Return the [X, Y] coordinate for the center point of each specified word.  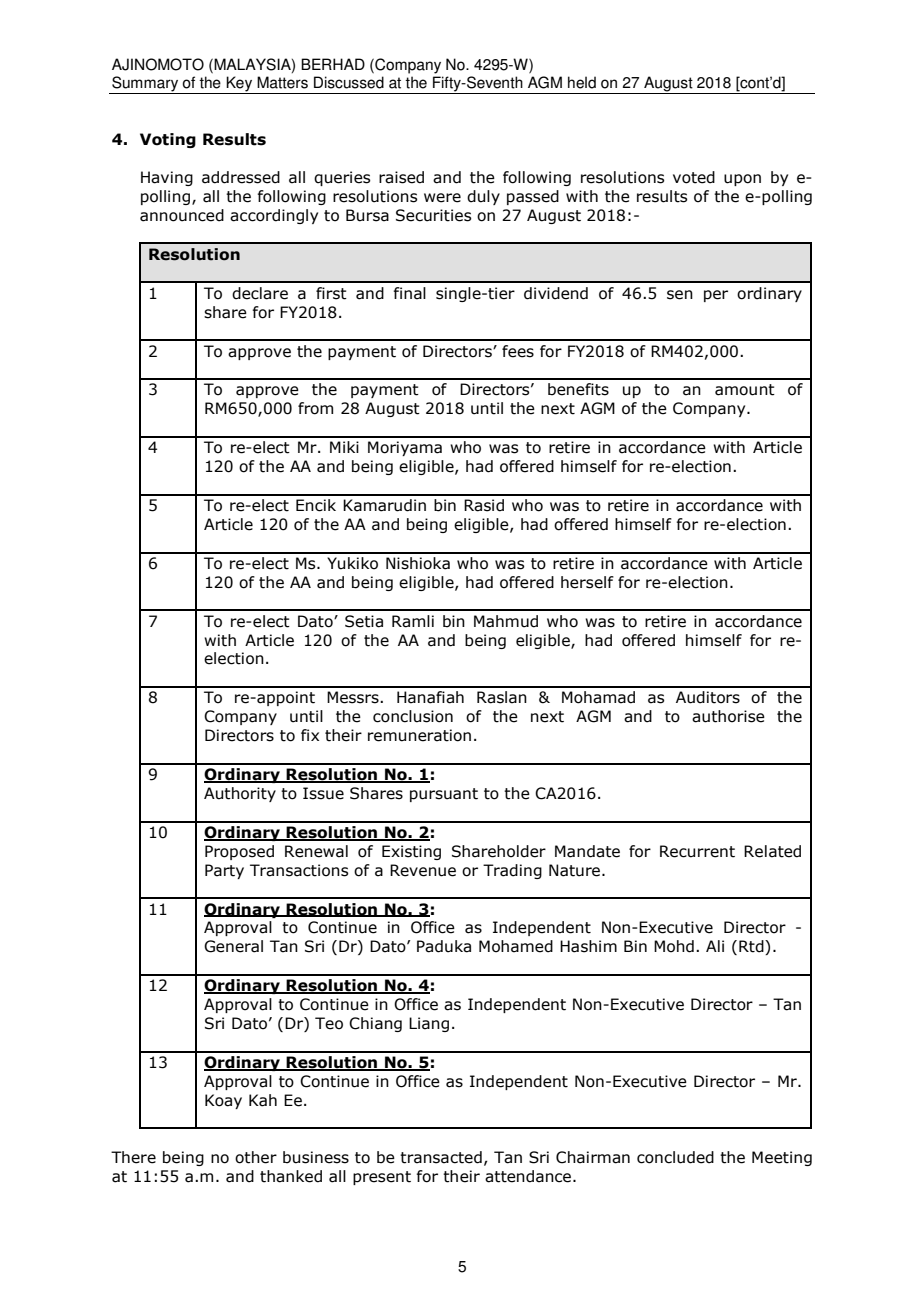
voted [694, 177]
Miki [344, 447]
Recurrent [697, 851]
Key [239, 85]
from [315, 408]
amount [745, 390]
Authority [240, 794]
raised [401, 177]
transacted [441, 1157]
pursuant [444, 795]
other [256, 1157]
